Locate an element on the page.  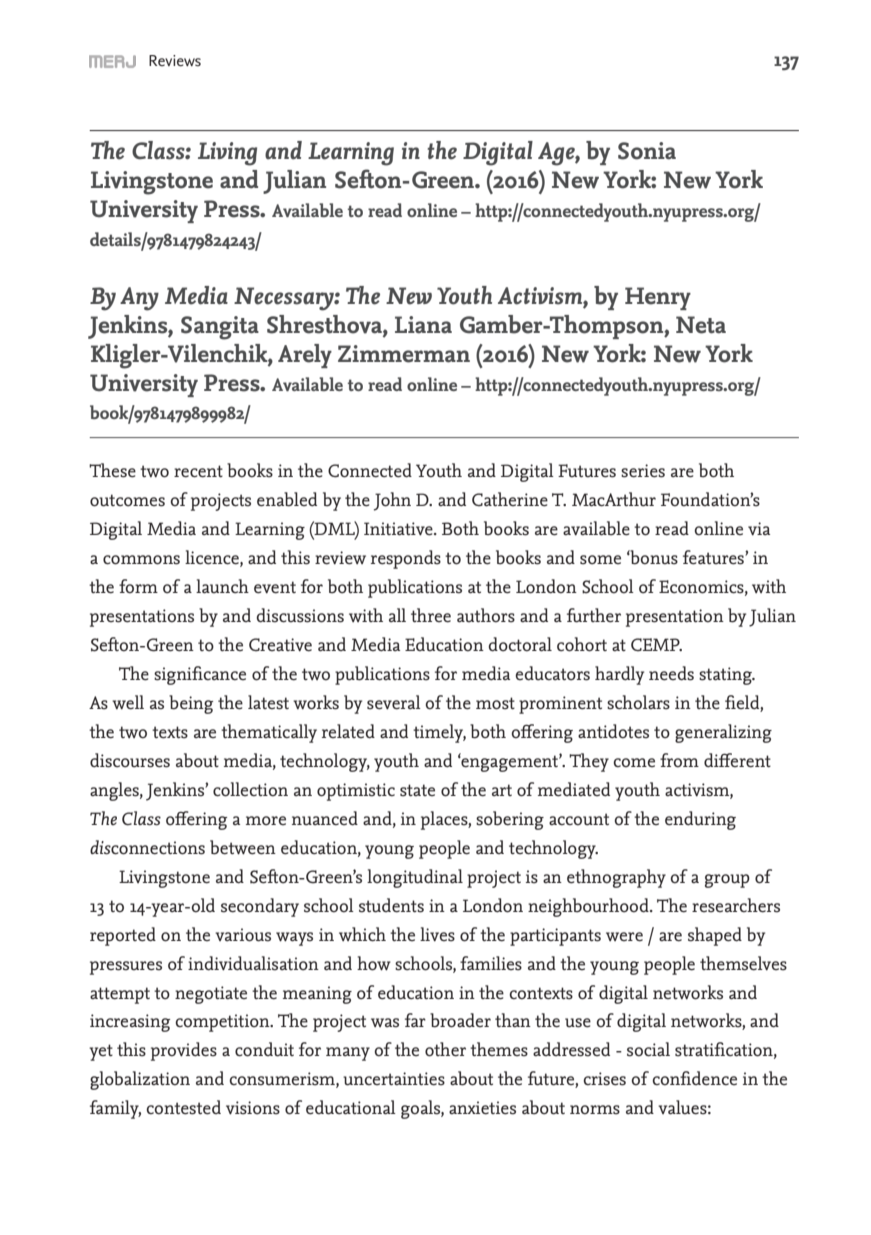
needs is located at coordinates (671, 673).
